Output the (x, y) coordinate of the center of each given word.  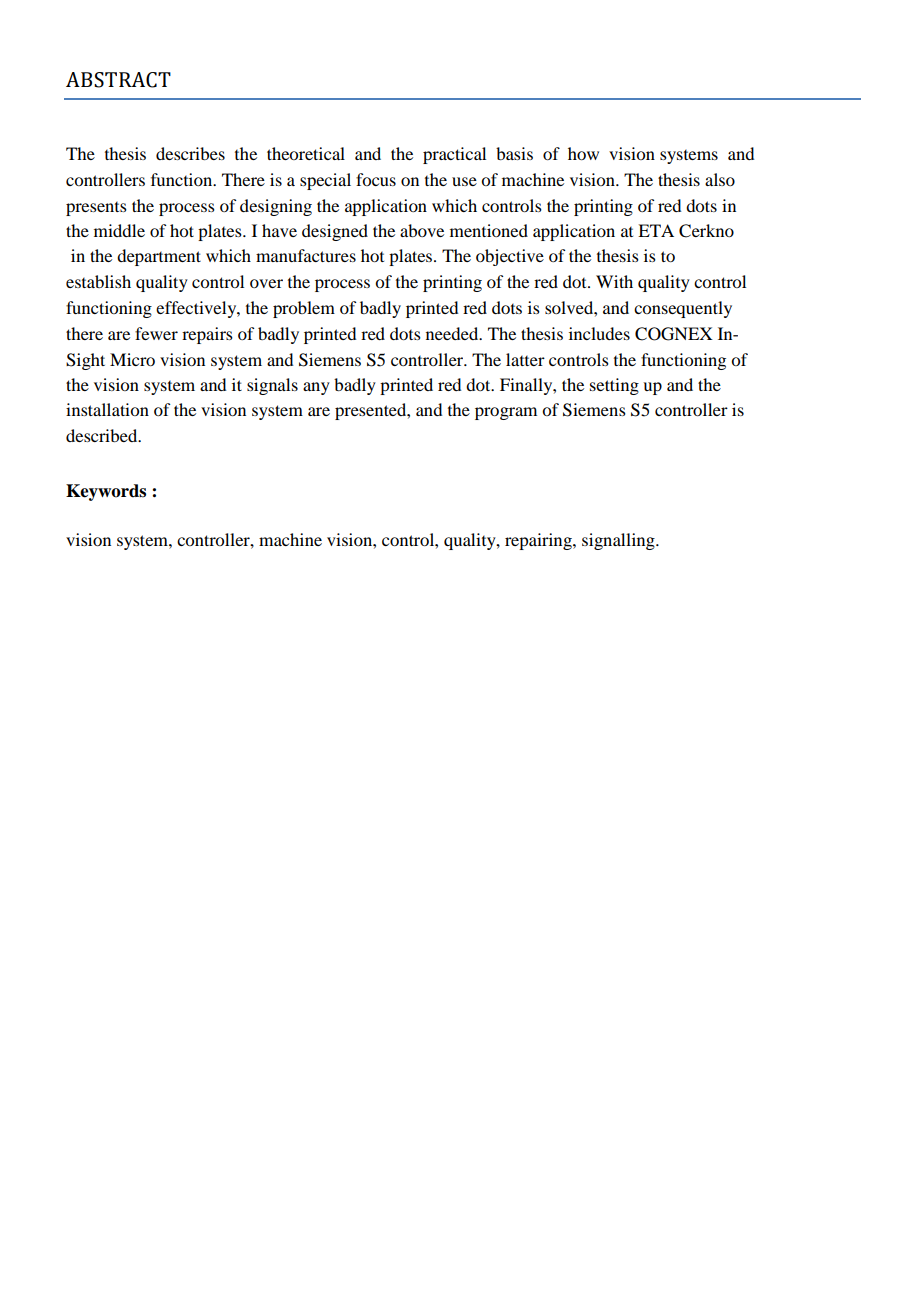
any (316, 388)
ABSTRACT (118, 80)
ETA (656, 230)
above (422, 230)
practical (454, 155)
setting (614, 386)
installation (107, 409)
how (583, 153)
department (159, 257)
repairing (539, 541)
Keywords (106, 492)
